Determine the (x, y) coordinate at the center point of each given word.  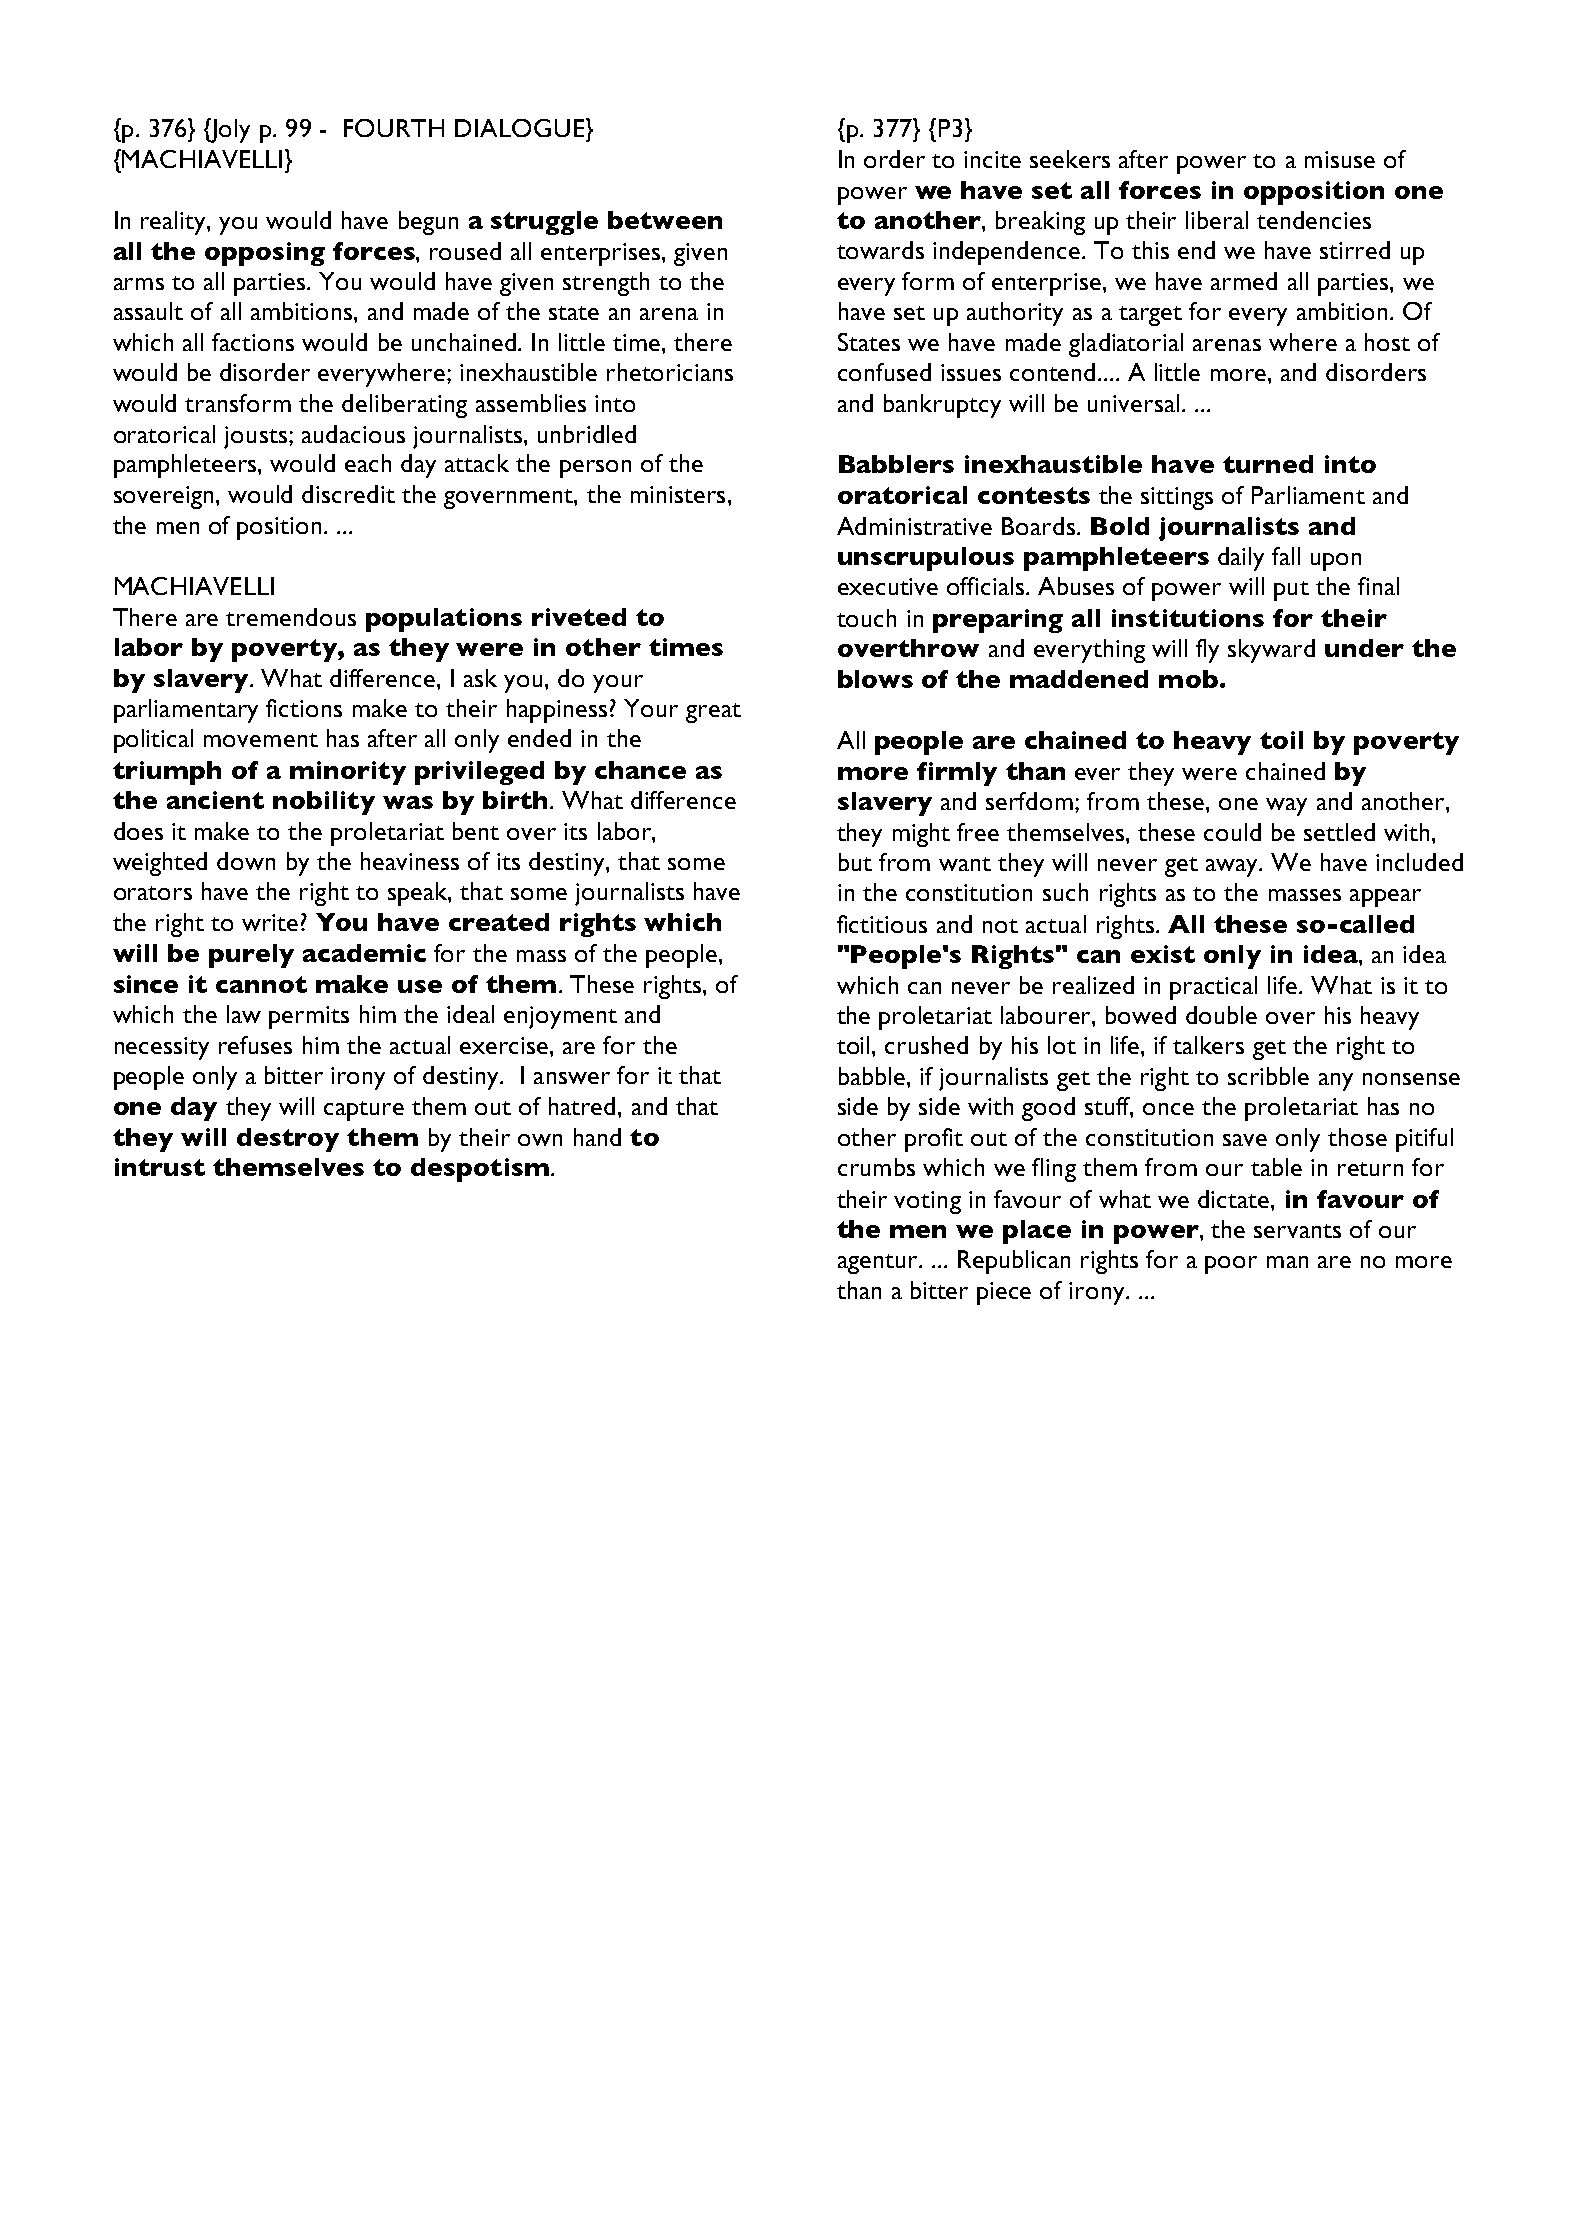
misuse (1340, 159)
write (270, 922)
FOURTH (394, 128)
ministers (678, 494)
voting (927, 1202)
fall (1286, 556)
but (855, 862)
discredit (348, 494)
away (1233, 868)
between (665, 220)
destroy (288, 1140)
